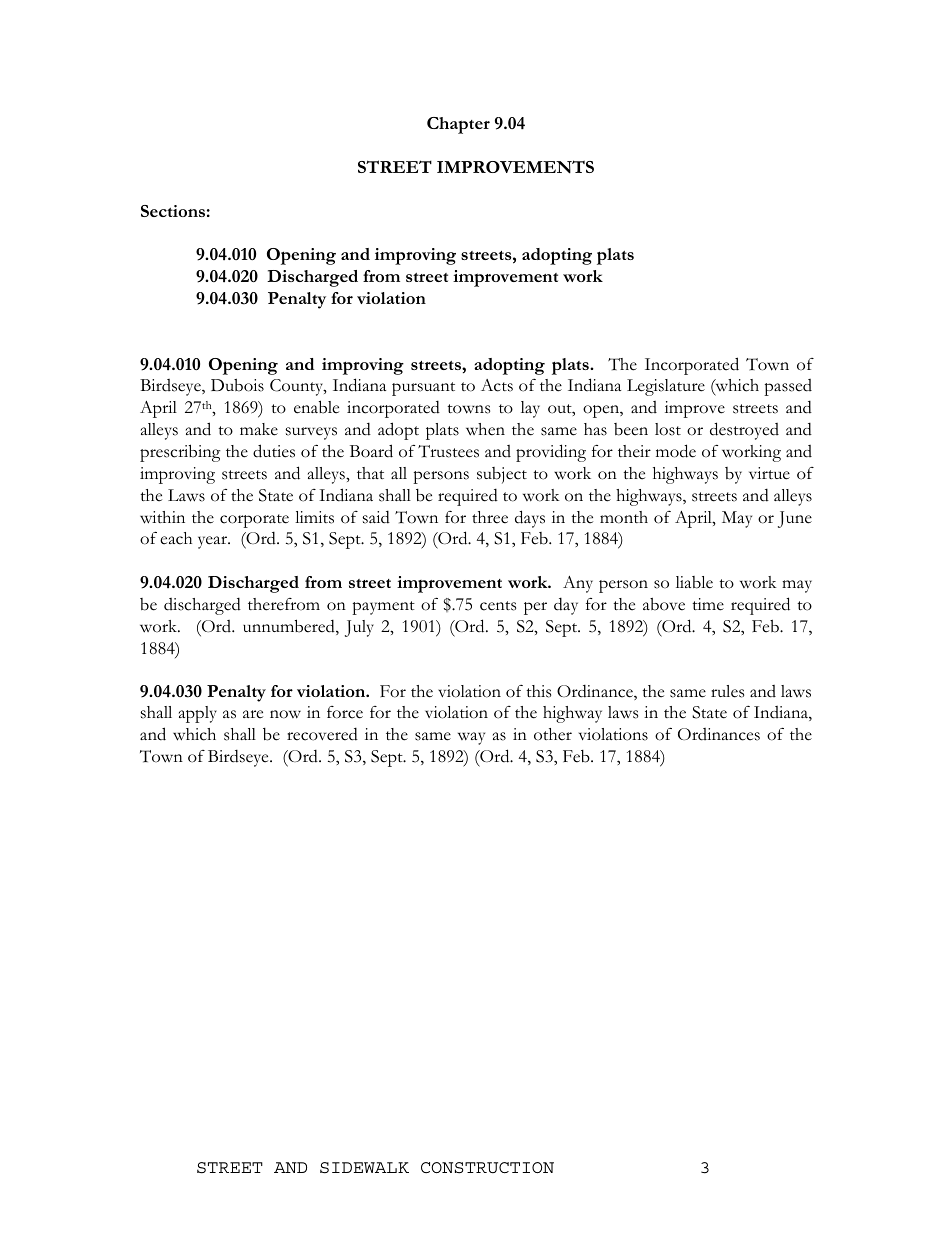 The height and width of the screenshot is (1233, 952). What do you see at coordinates (498, 606) in the screenshot?
I see `cents` at bounding box center [498, 606].
